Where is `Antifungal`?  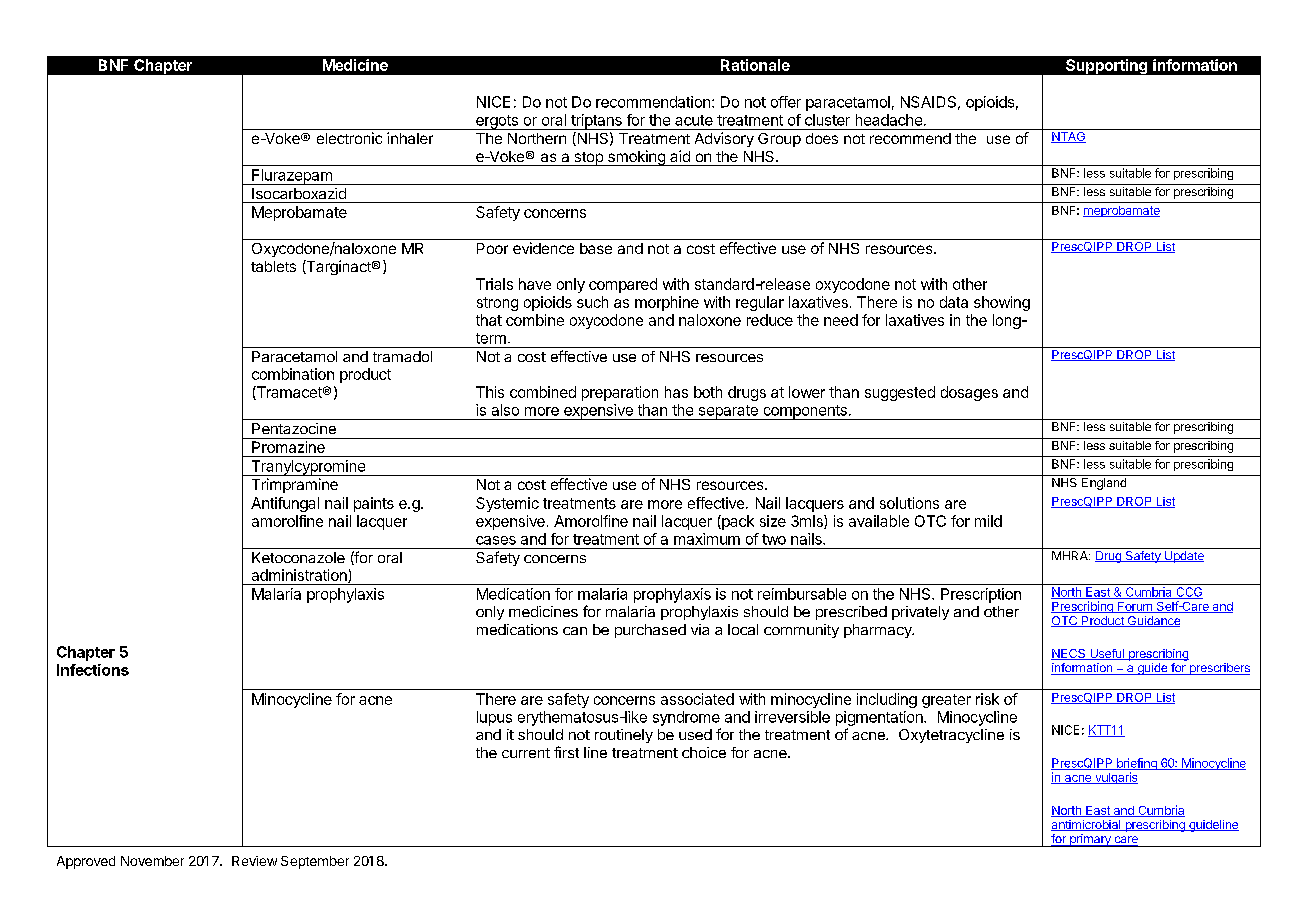 Antifungal is located at coordinates (285, 504).
